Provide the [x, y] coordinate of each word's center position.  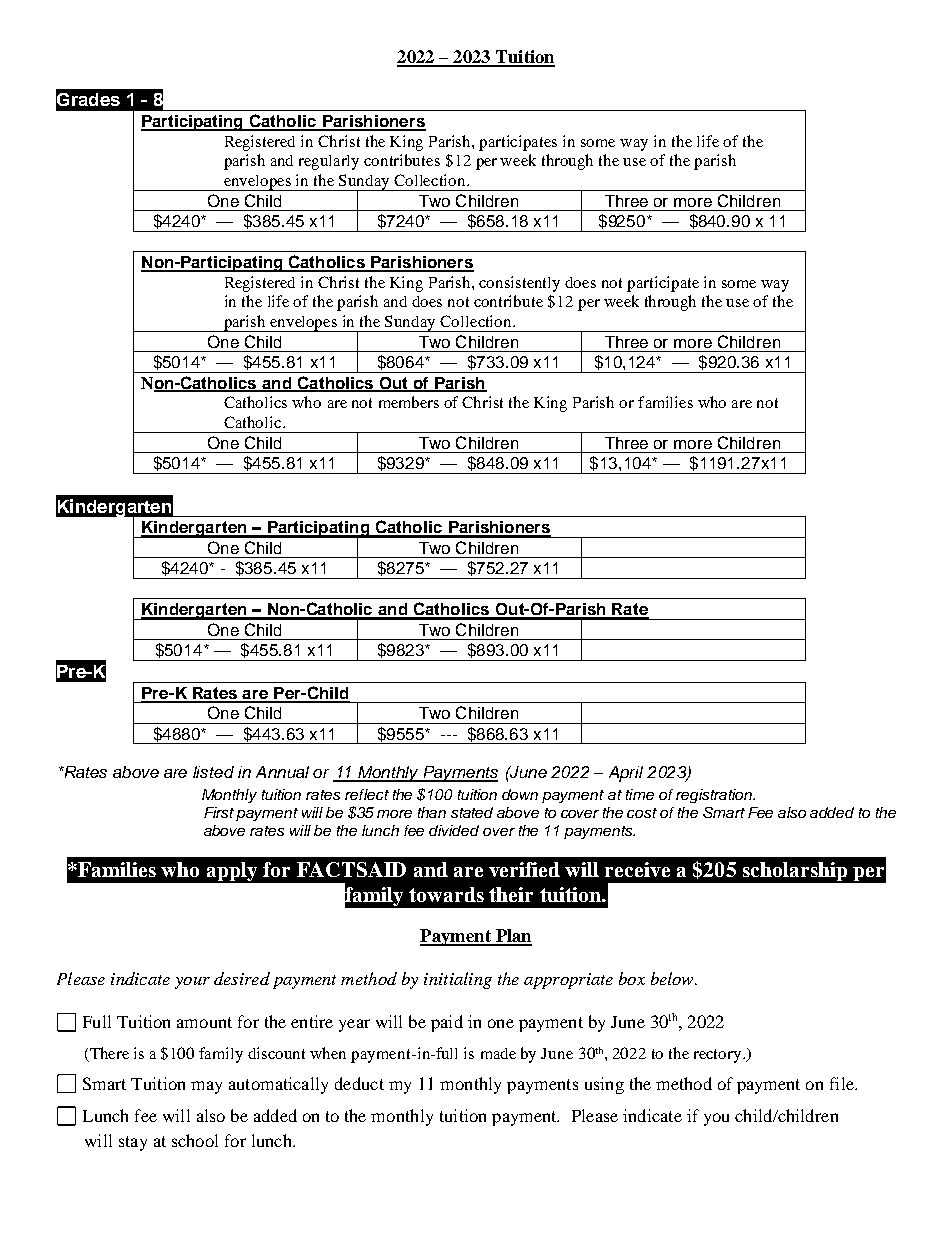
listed [213, 772]
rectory [719, 1056]
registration [715, 796]
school [195, 1140]
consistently [519, 284]
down [520, 794]
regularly [329, 162]
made [498, 1053]
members [409, 402]
